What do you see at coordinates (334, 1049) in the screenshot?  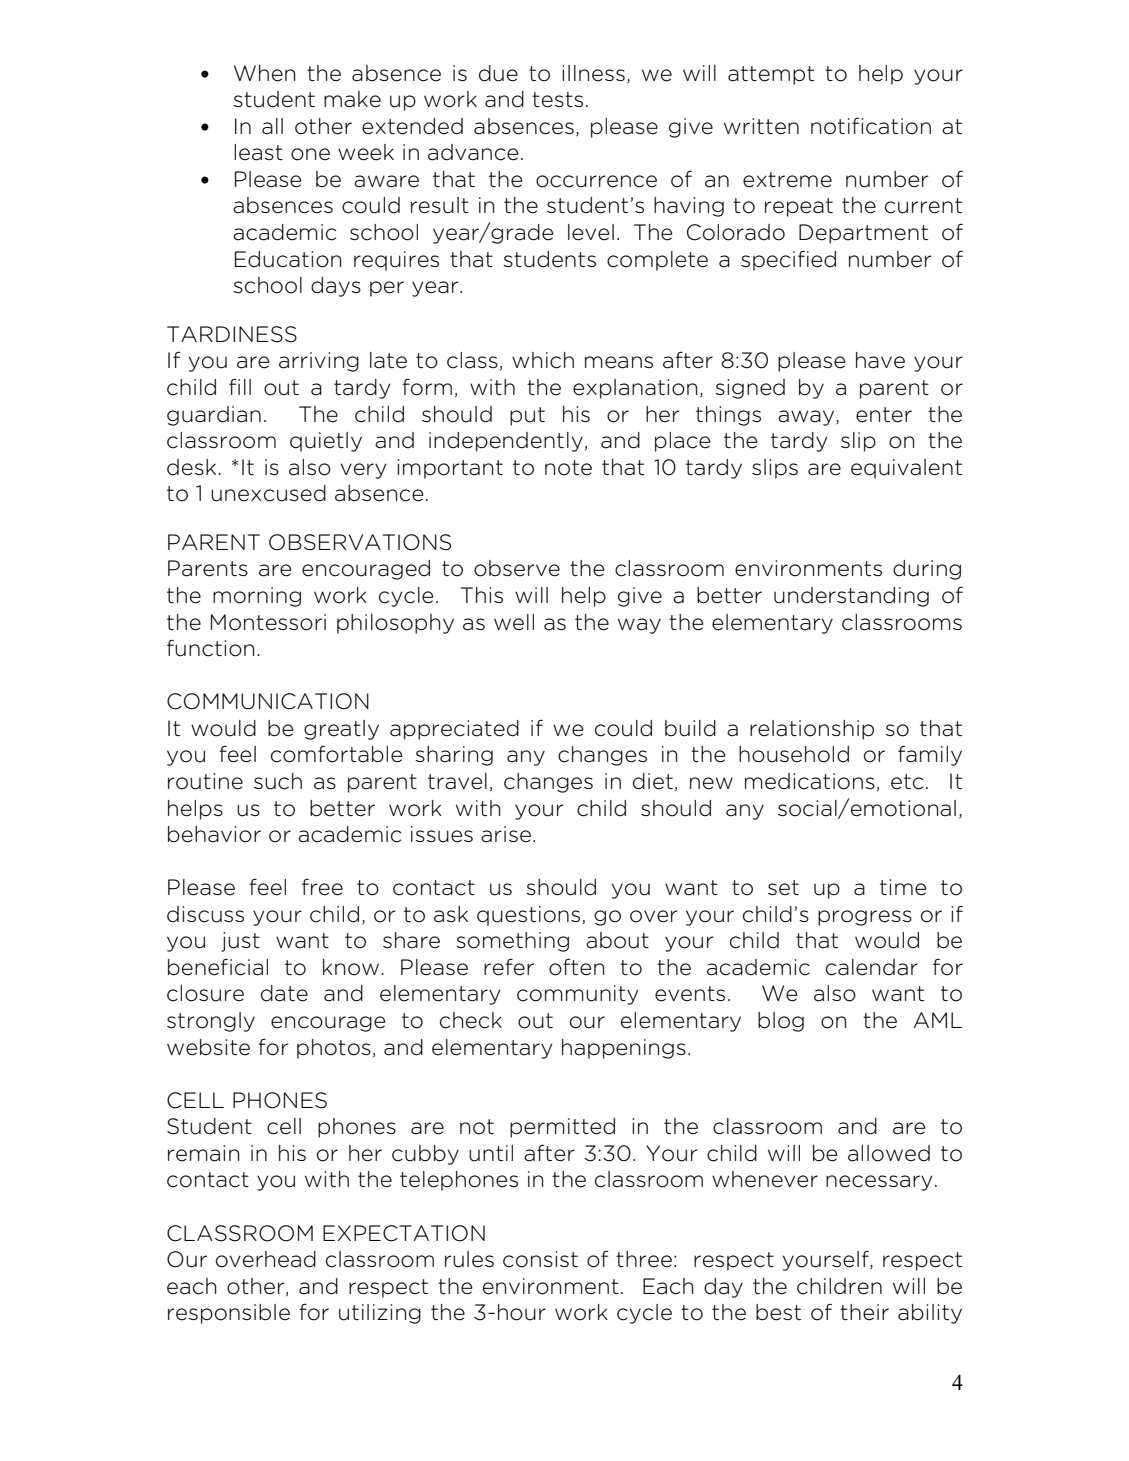 I see `photos` at bounding box center [334, 1049].
